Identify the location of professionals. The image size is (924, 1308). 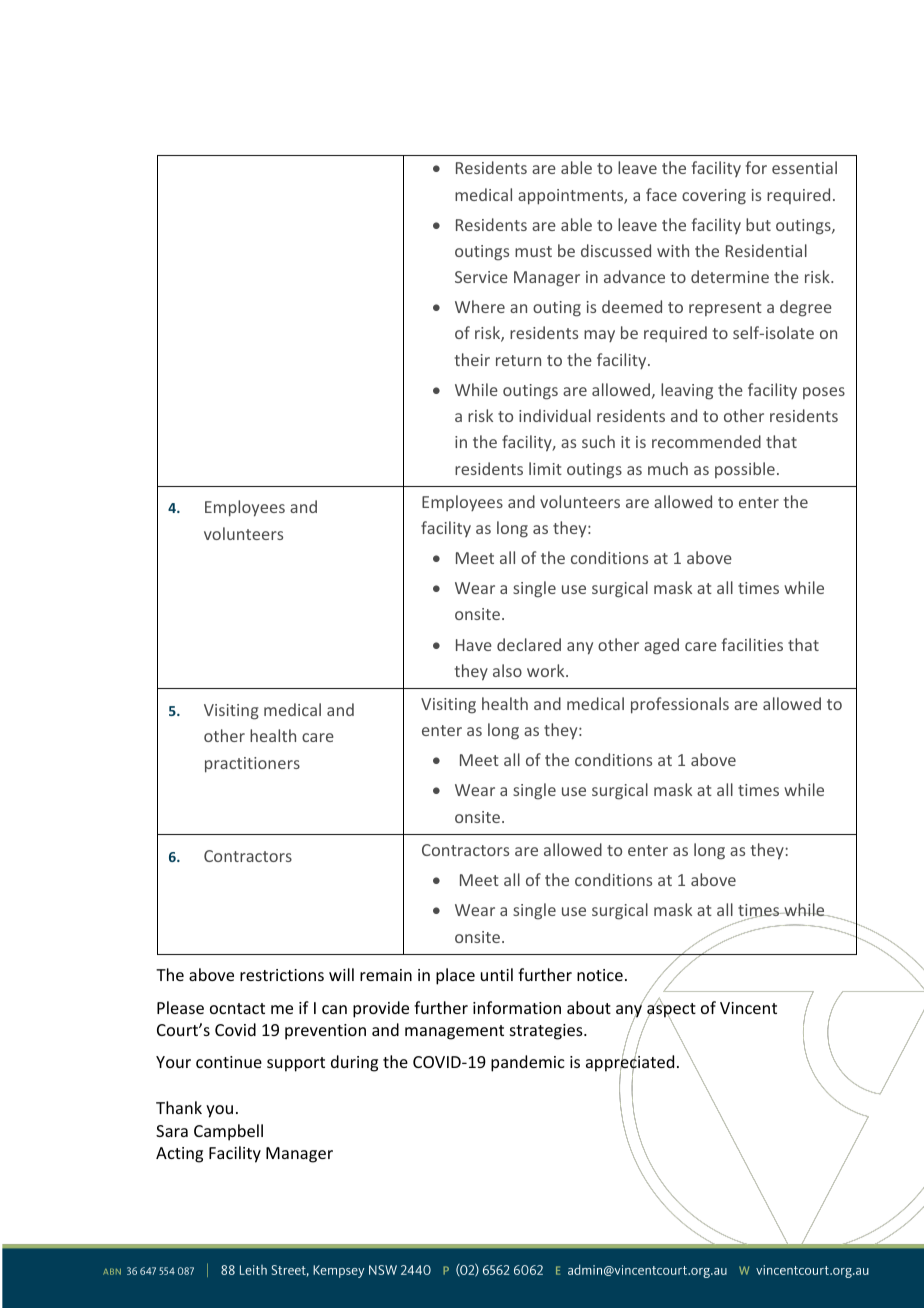
(680, 705).
